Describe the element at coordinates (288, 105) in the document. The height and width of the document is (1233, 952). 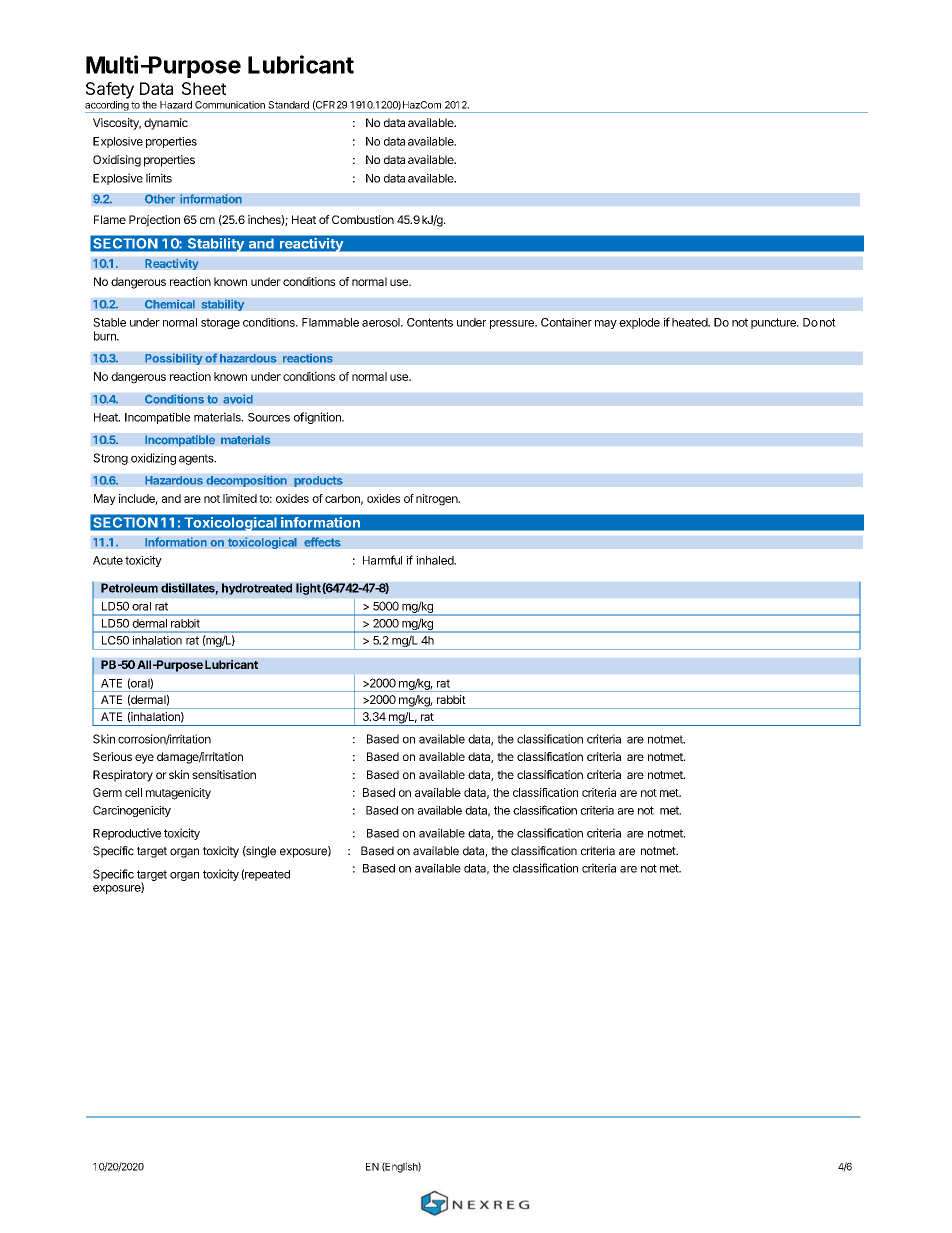
I see `Standard` at that location.
